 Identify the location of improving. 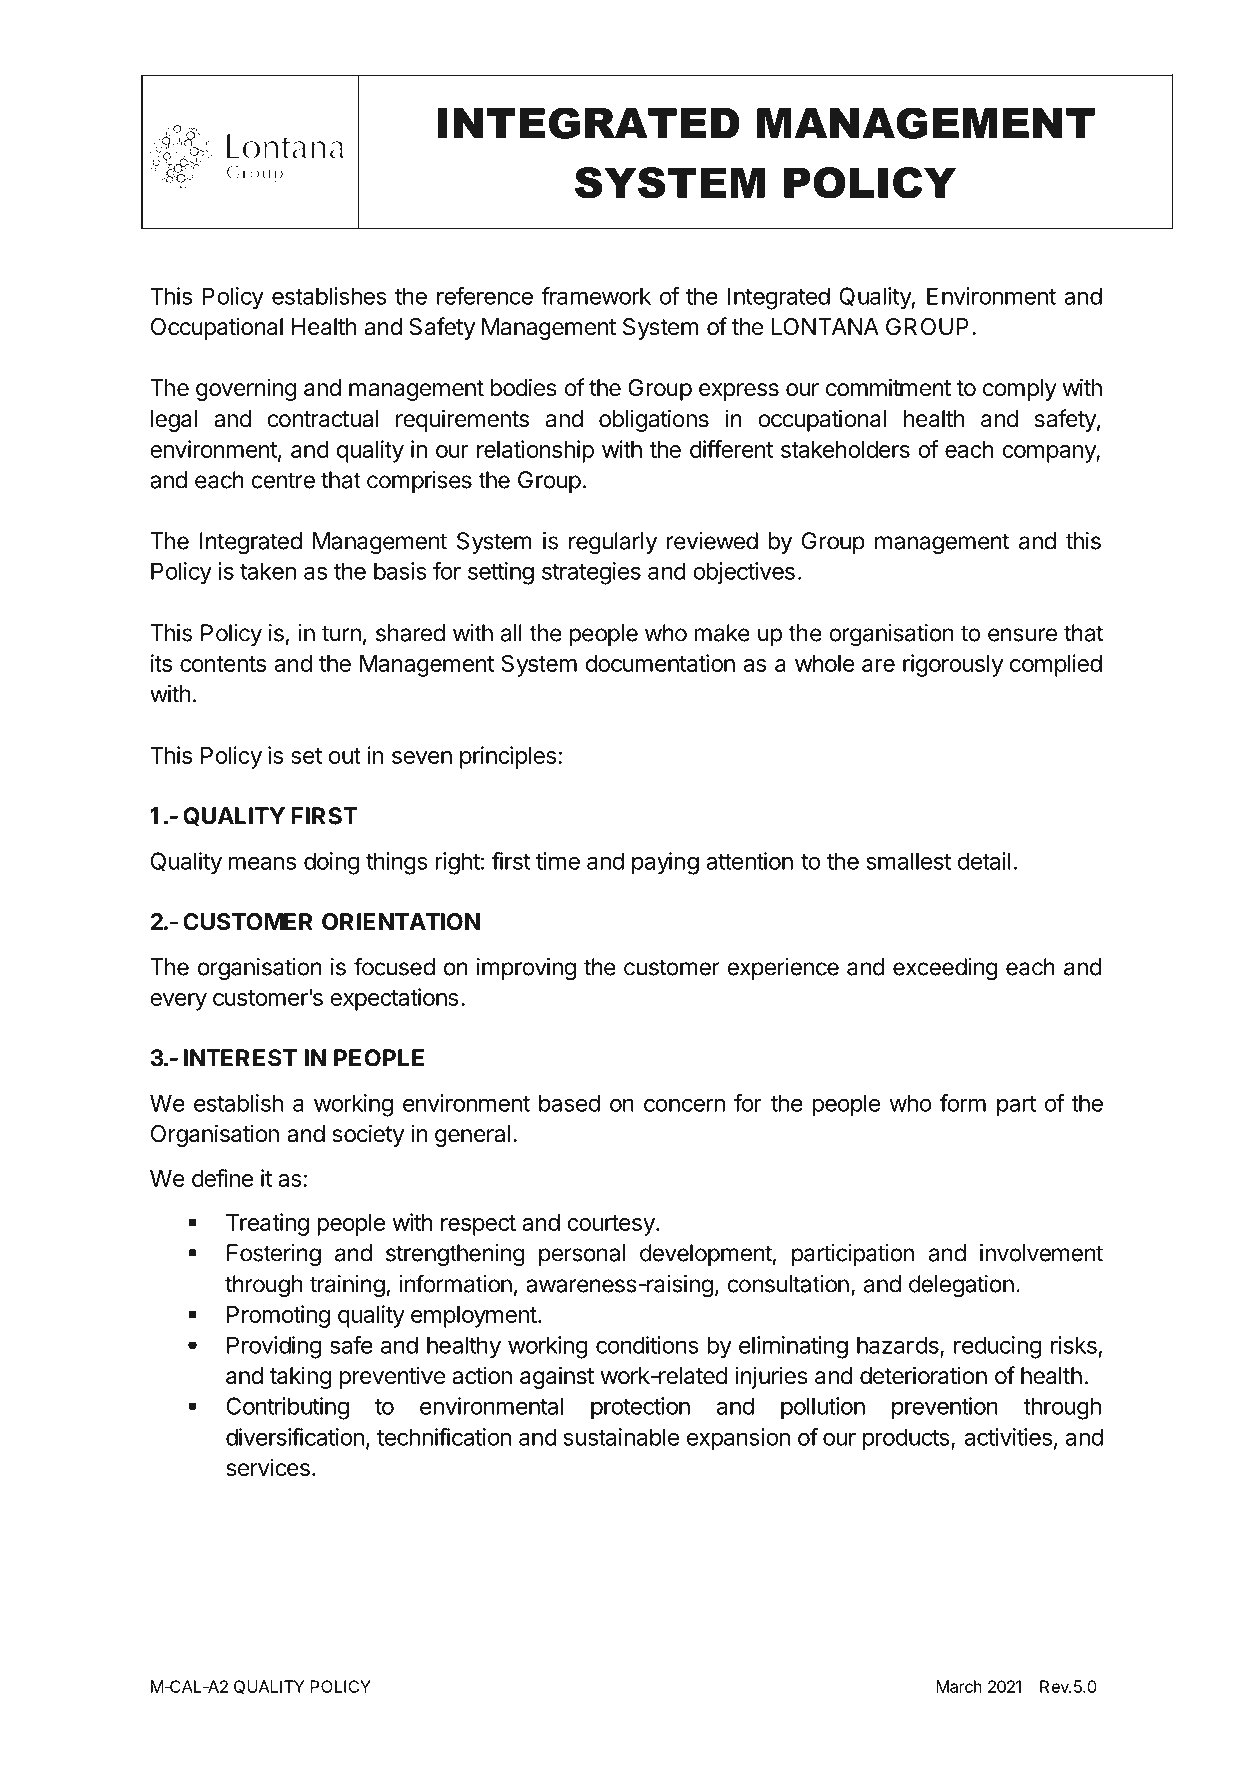
(526, 969).
